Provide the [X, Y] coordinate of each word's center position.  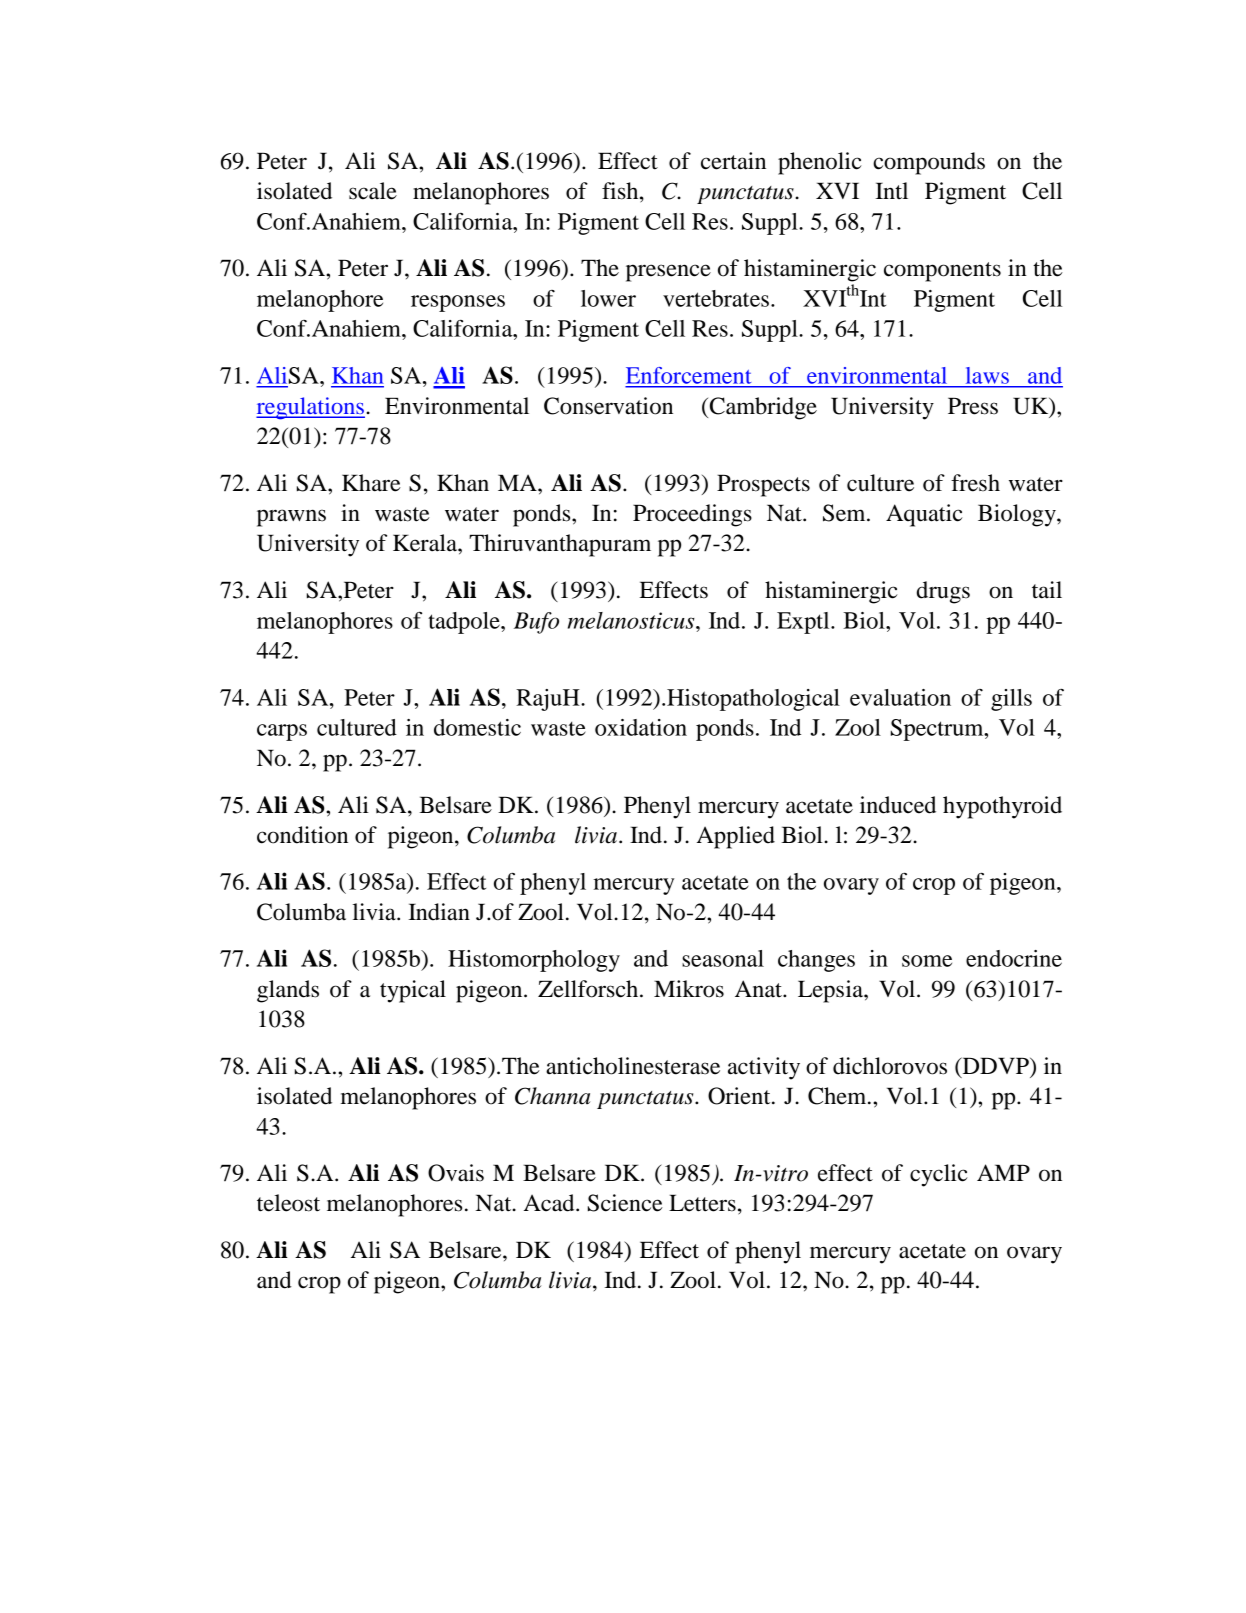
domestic [477, 727]
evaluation [900, 697]
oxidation [641, 727]
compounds [929, 163]
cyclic [939, 1175]
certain [733, 161]
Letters [702, 1203]
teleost [288, 1203]
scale [373, 191]
